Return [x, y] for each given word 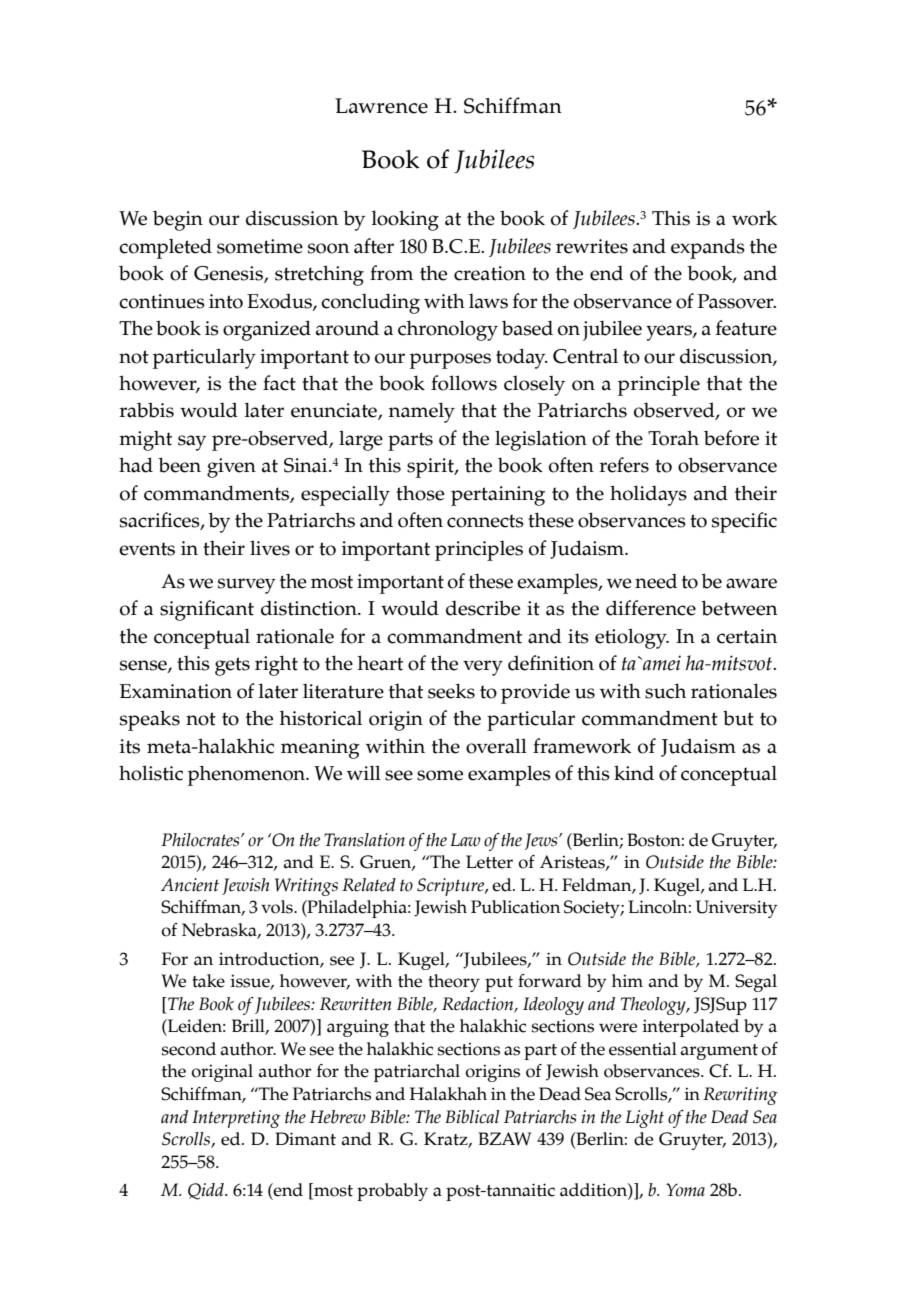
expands [708, 248]
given [231, 468]
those [420, 493]
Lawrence [381, 106]
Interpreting [236, 1119]
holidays [648, 495]
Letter [489, 862]
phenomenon [248, 775]
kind [634, 773]
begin [178, 220]
